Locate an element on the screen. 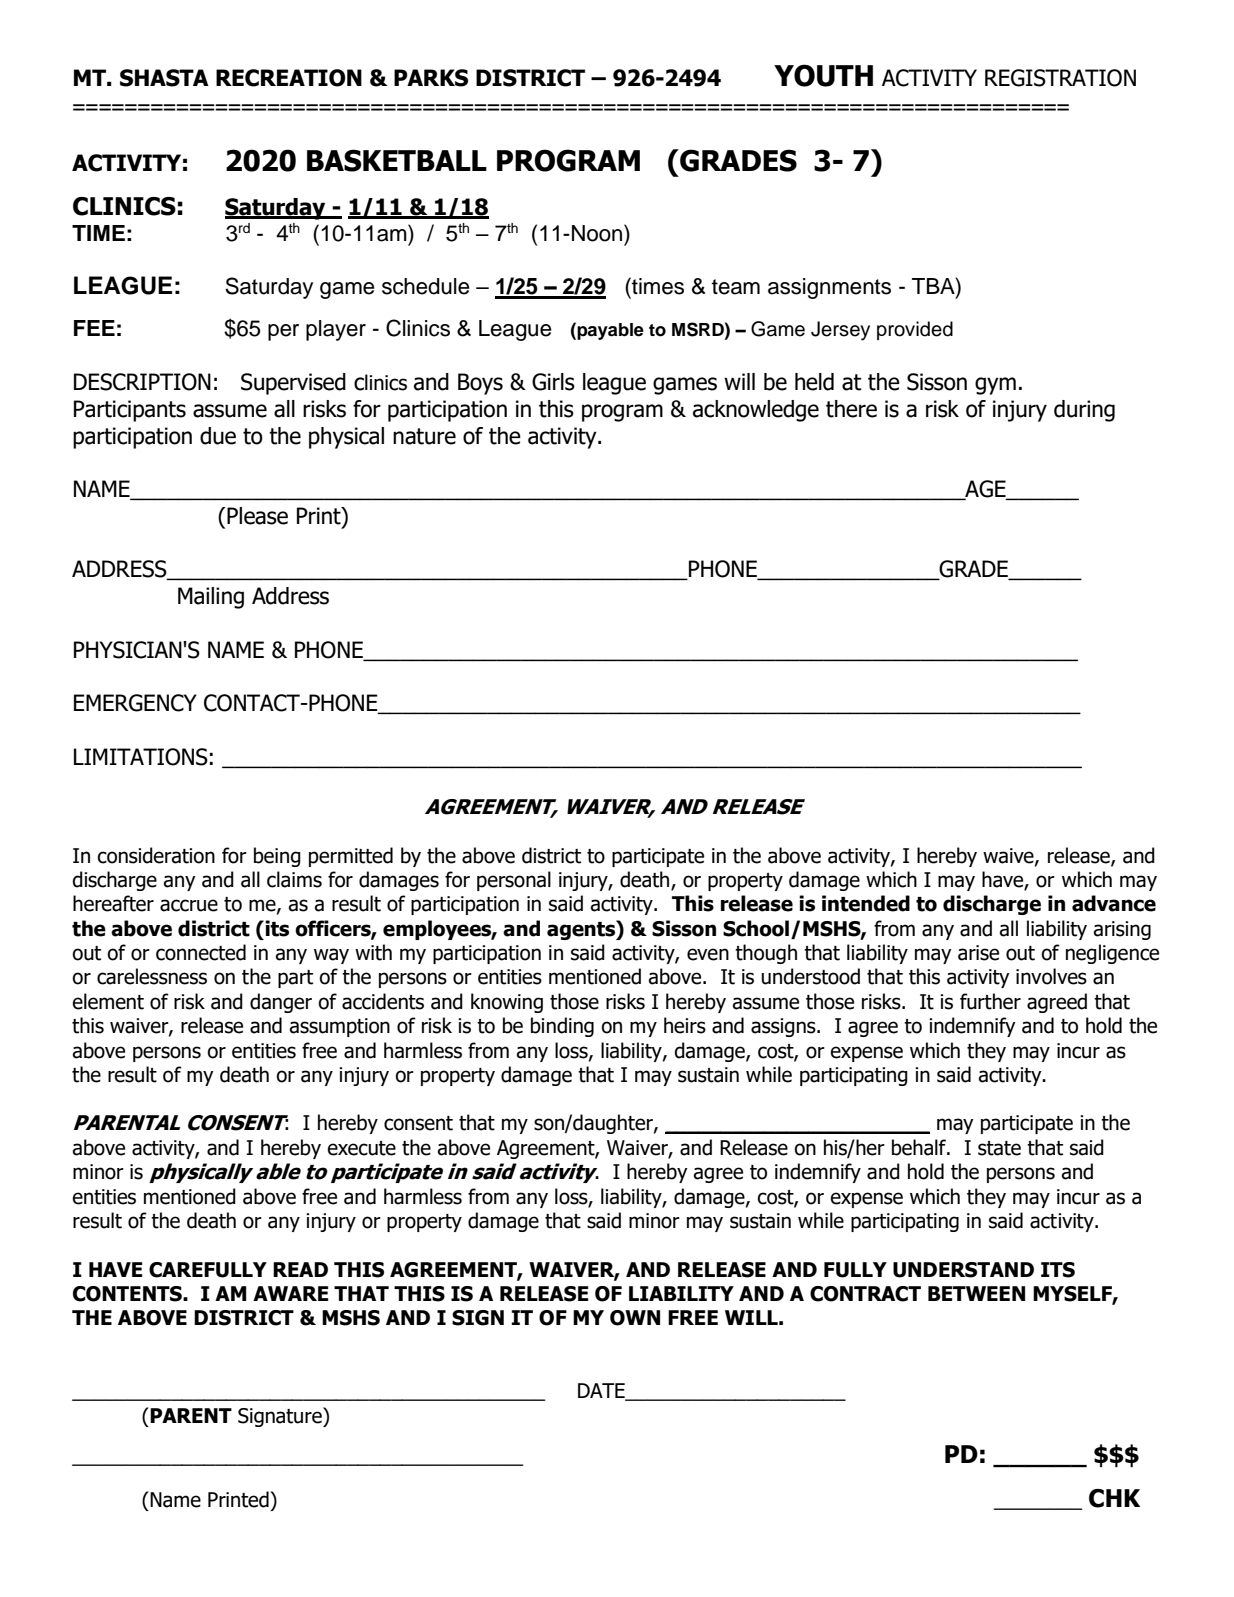 The image size is (1234, 1597). SHASTA is located at coordinates (164, 78).
